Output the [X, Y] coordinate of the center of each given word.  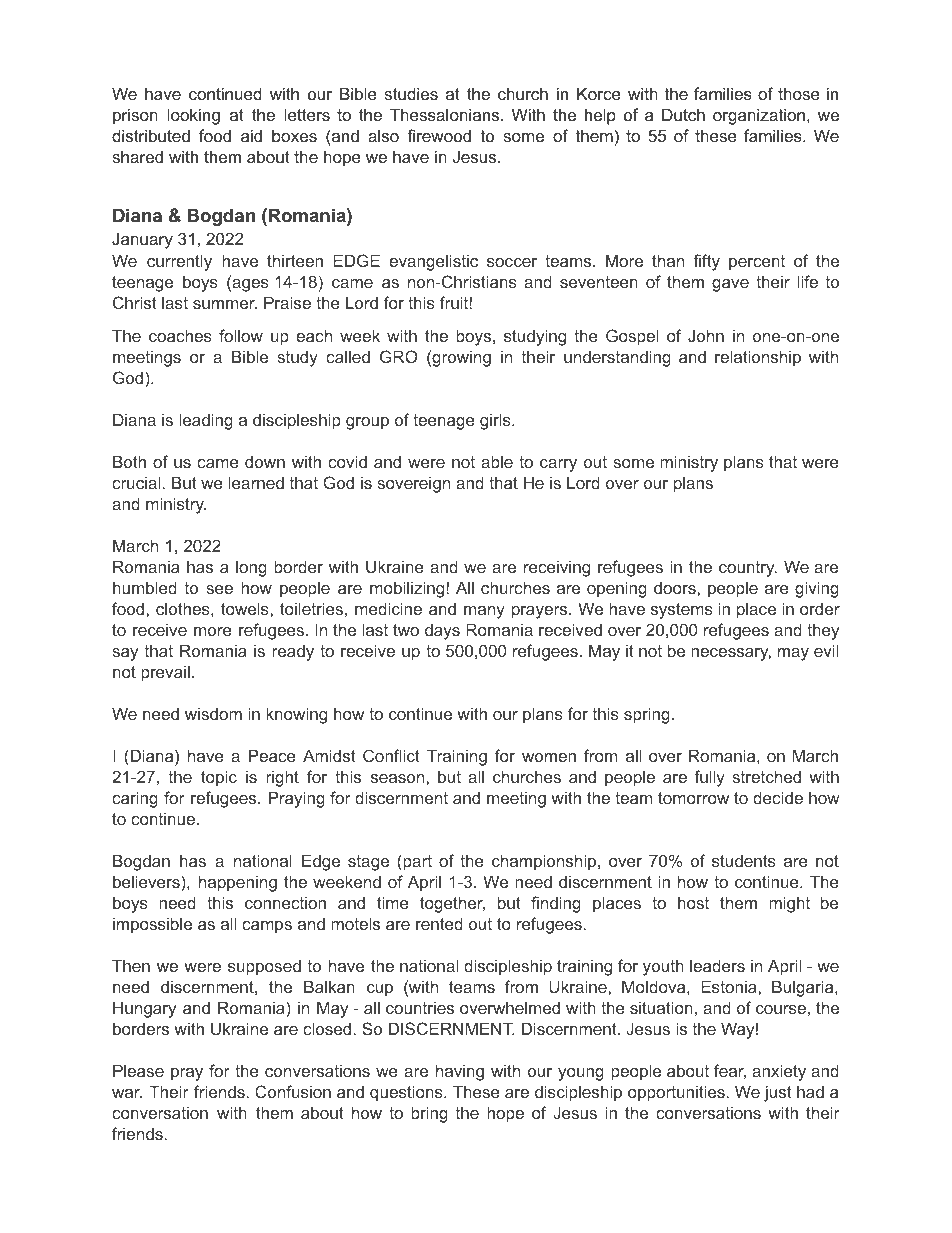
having [460, 1072]
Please [138, 1070]
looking [194, 116]
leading [206, 421]
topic [219, 778]
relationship [758, 358]
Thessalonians [446, 114]
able [497, 461]
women [549, 757]
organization [759, 116]
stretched [766, 776]
